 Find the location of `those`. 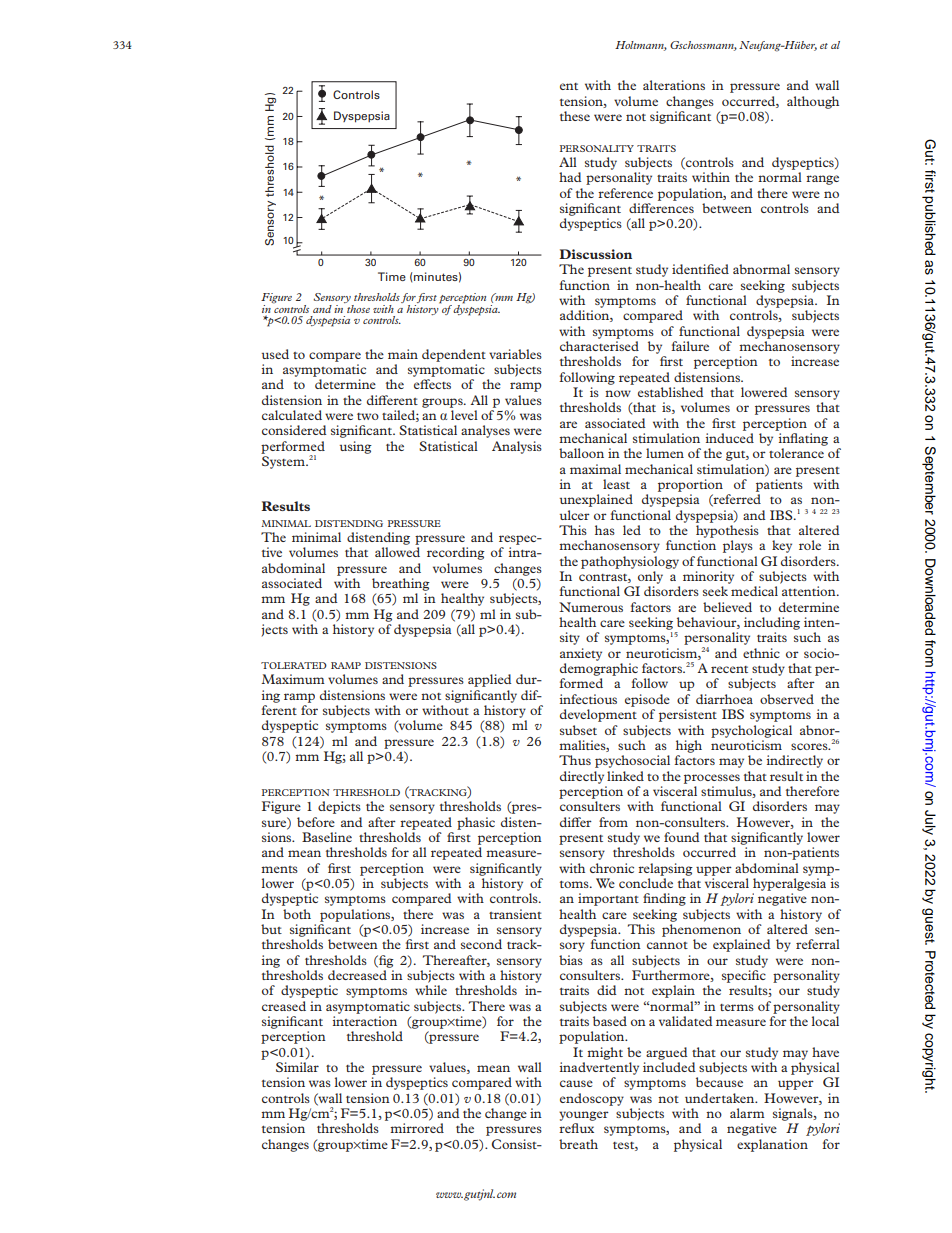

those is located at coordinates (357, 307).
